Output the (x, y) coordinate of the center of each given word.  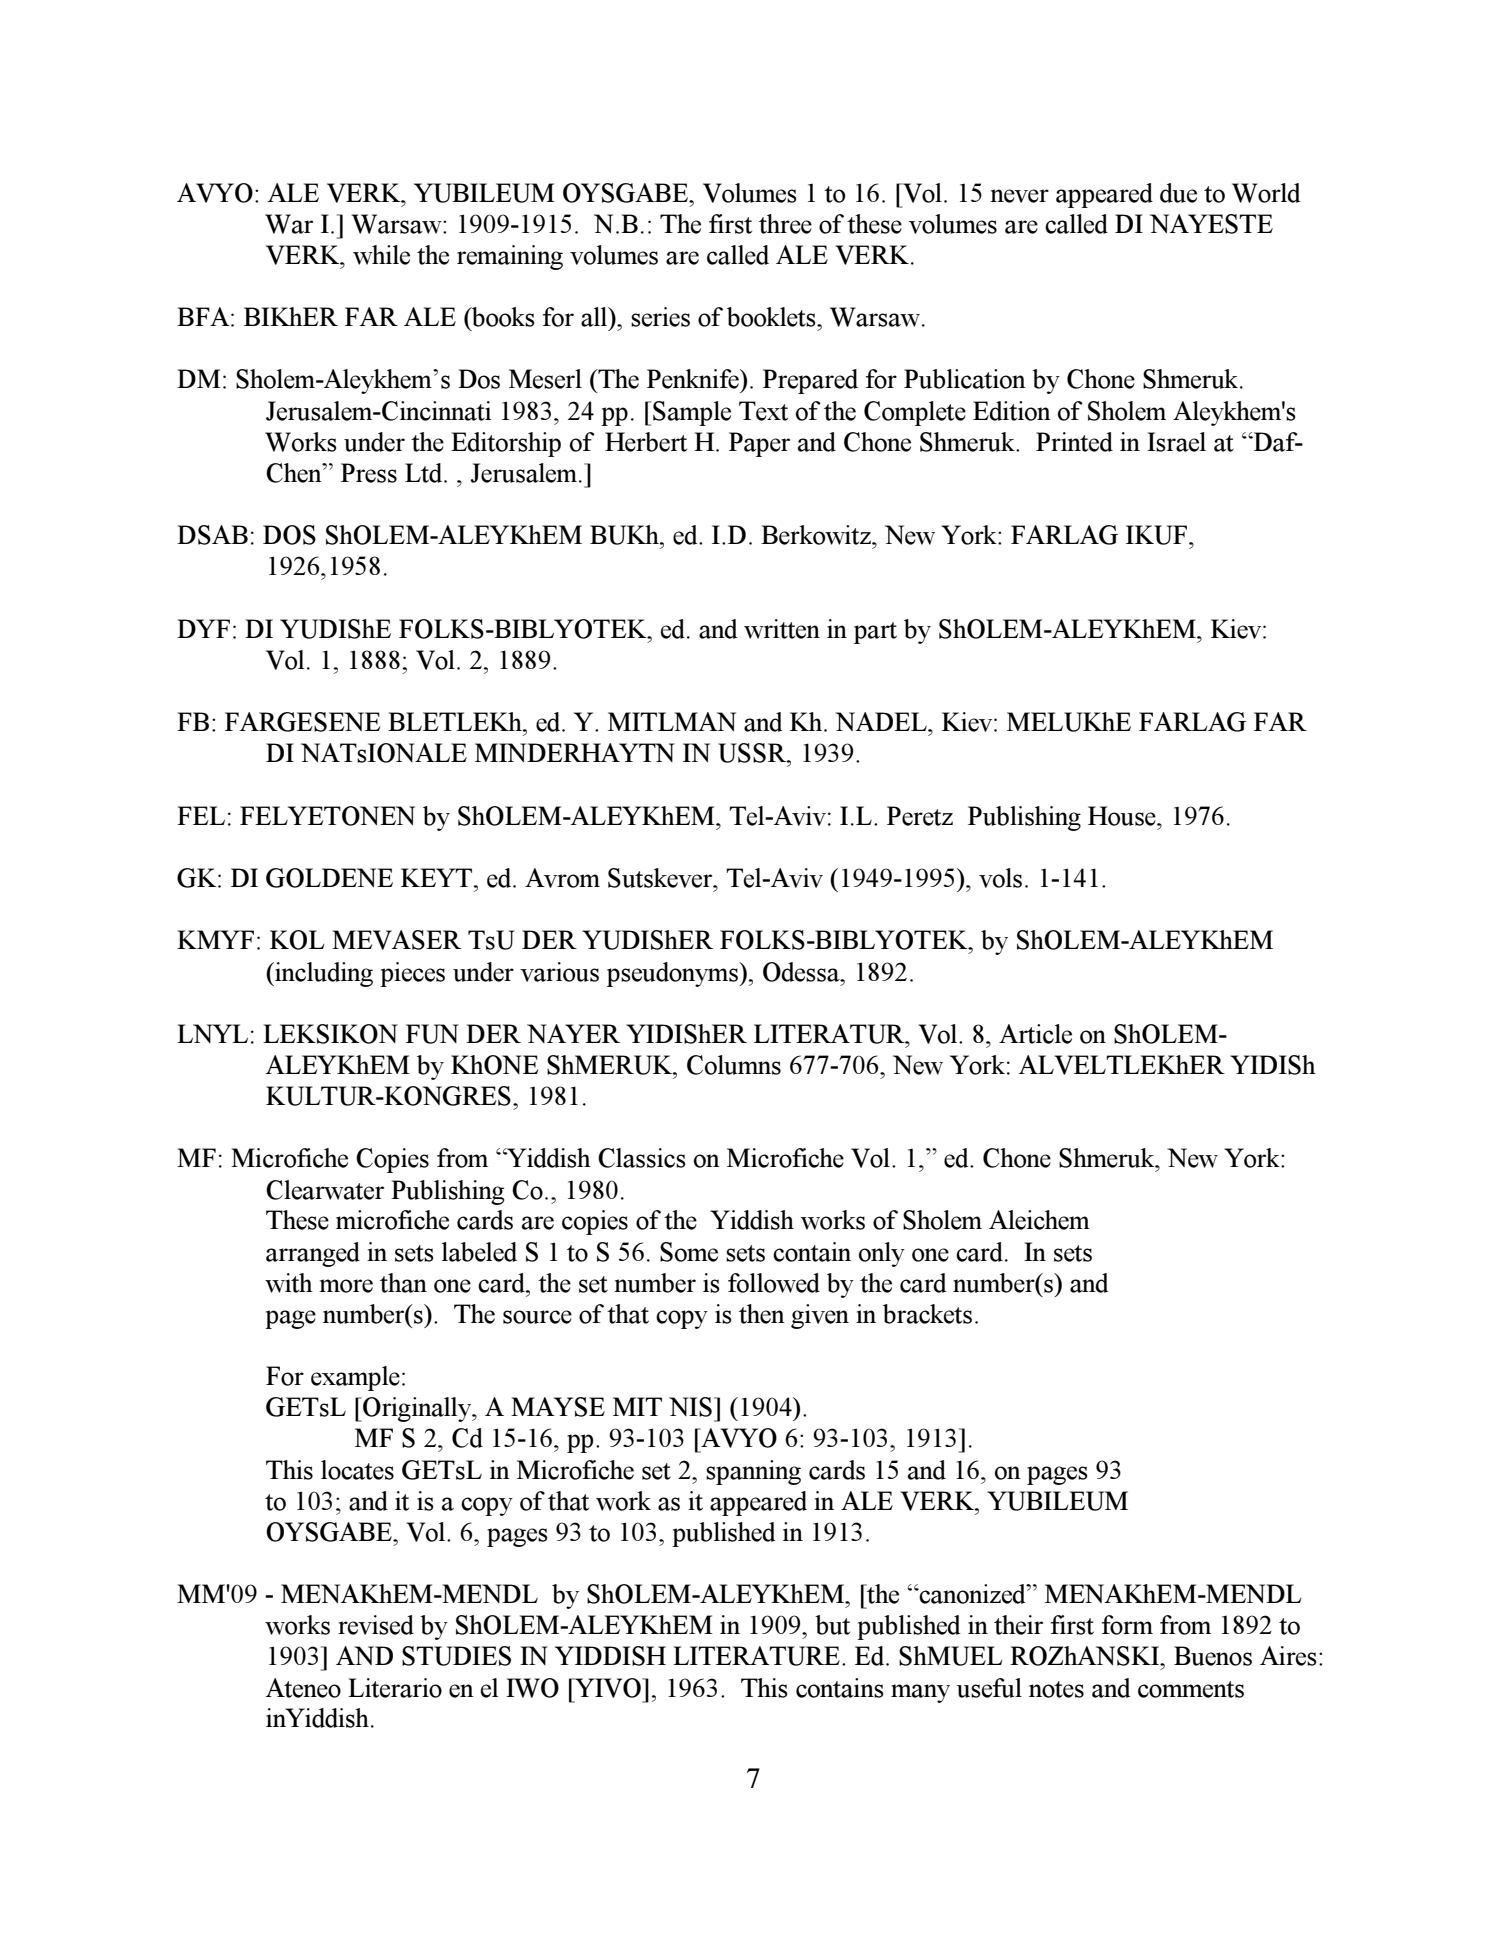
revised (376, 1625)
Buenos (1213, 1656)
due (1178, 193)
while (381, 255)
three (785, 224)
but (832, 1625)
